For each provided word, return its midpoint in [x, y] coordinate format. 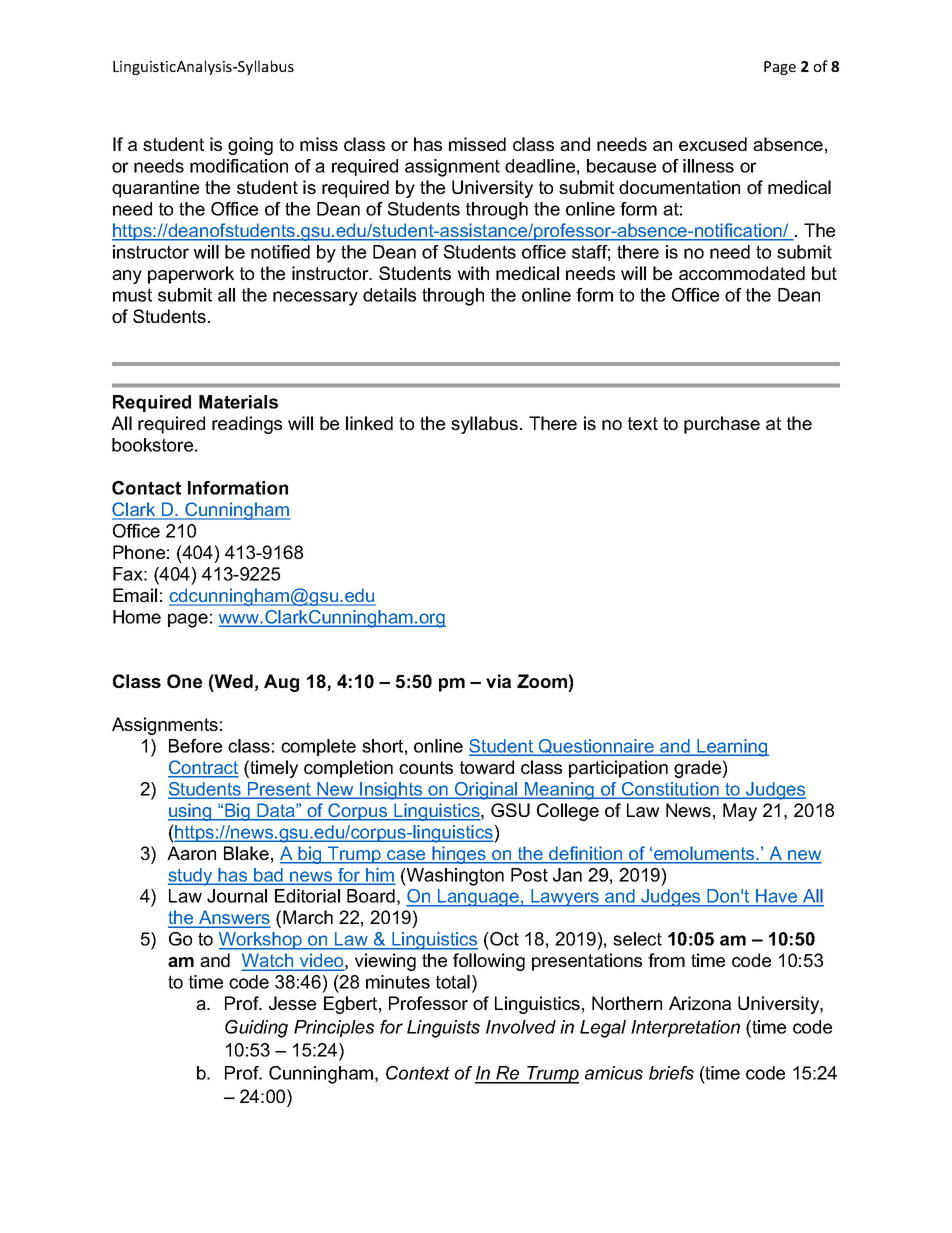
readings [247, 425]
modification [239, 166]
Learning [732, 748]
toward [487, 767]
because [621, 166]
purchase [722, 425]
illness [708, 166]
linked [369, 423]
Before [195, 746]
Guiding [256, 1029]
